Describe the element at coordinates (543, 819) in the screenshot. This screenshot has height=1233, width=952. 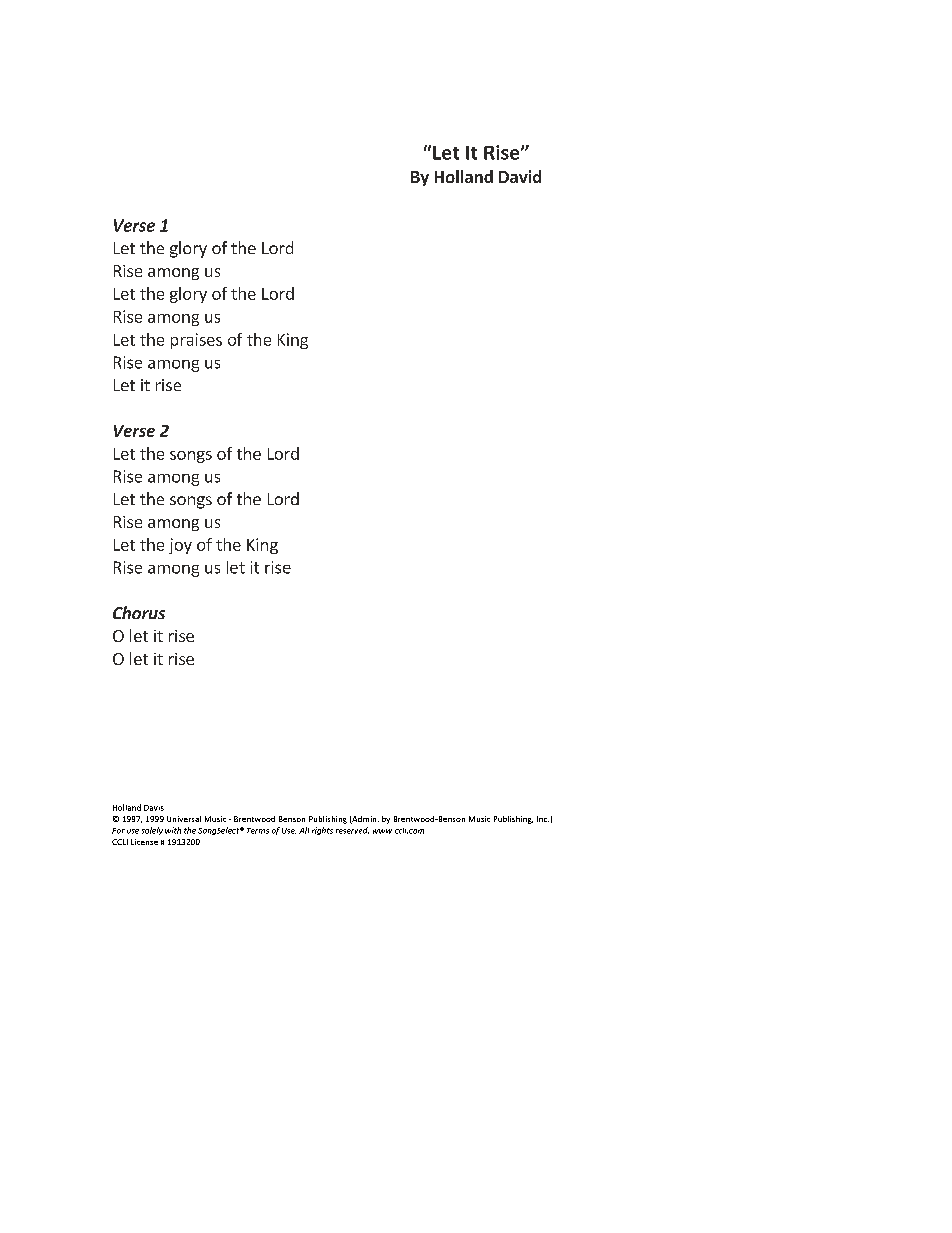
I see `Inc` at that location.
